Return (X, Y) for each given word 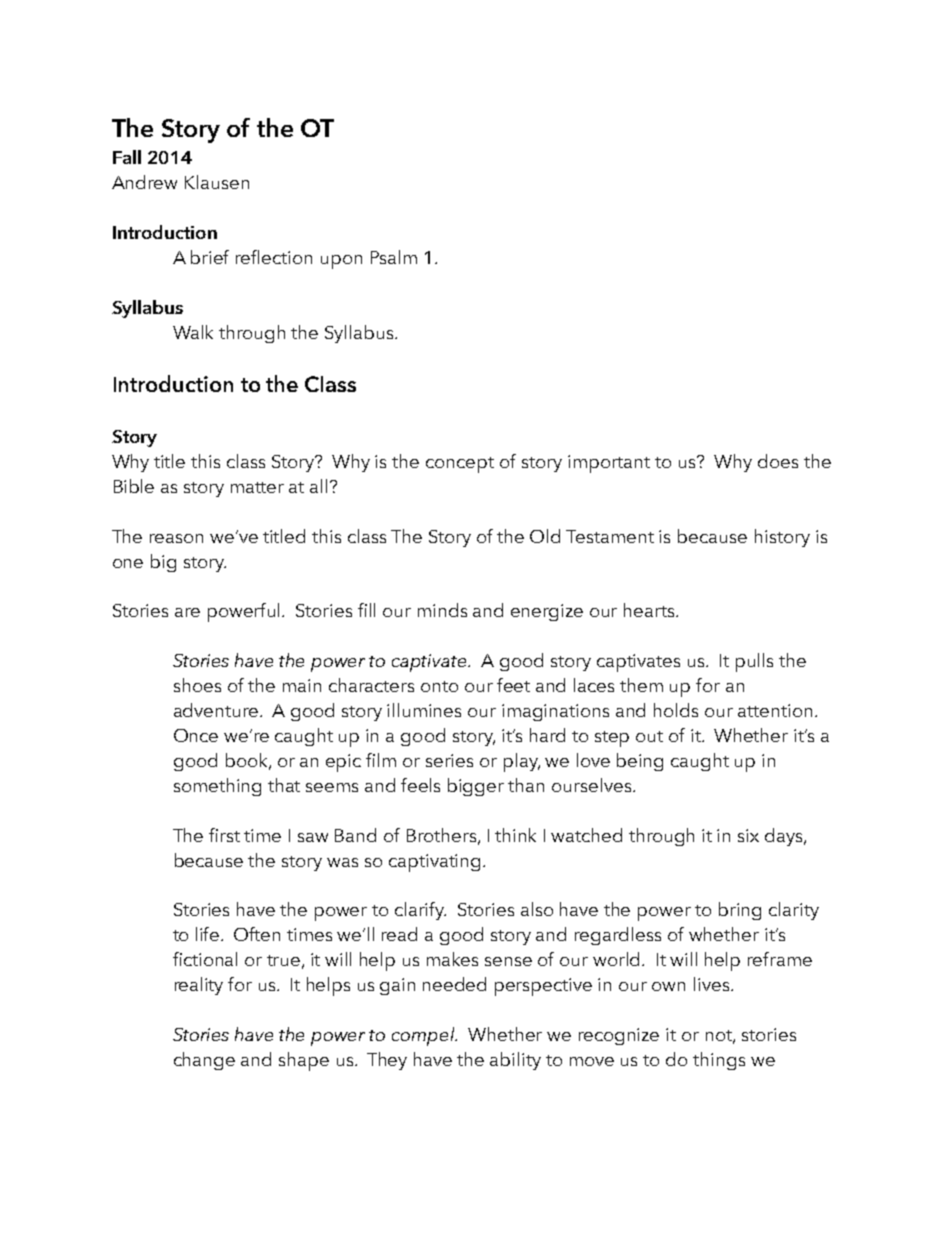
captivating (436, 863)
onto (439, 686)
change (204, 1061)
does (778, 461)
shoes (197, 685)
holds (676, 710)
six (748, 835)
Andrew (144, 182)
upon (341, 262)
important (609, 464)
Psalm (394, 257)
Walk (193, 332)
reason (176, 538)
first (224, 835)
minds (442, 610)
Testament (610, 536)
